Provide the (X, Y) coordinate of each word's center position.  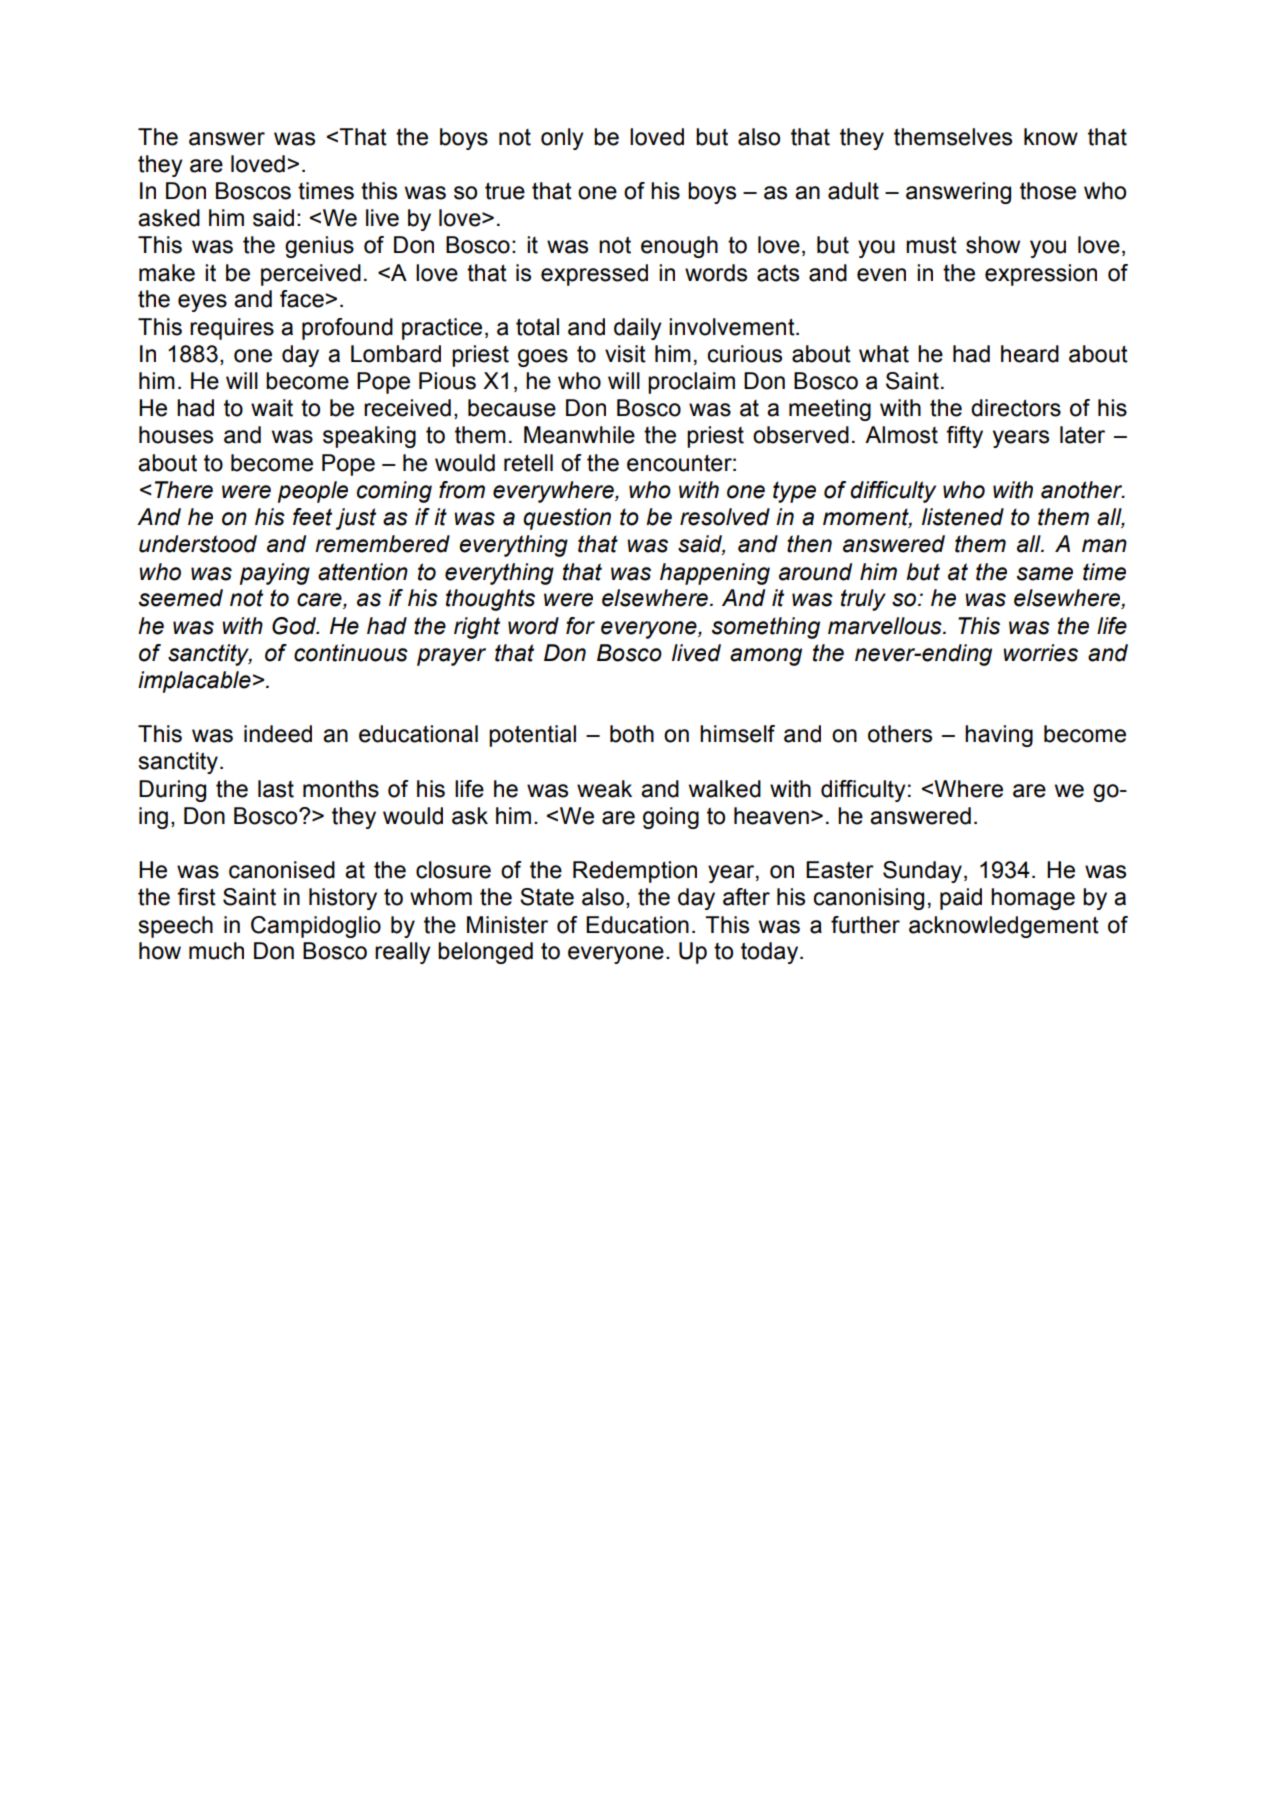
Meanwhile (579, 435)
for (580, 626)
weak (604, 789)
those (1048, 191)
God (295, 626)
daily (638, 329)
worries (1040, 653)
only (562, 139)
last (276, 789)
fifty (964, 437)
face (302, 299)
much (216, 951)
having (999, 736)
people (313, 492)
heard (1030, 354)
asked (169, 218)
